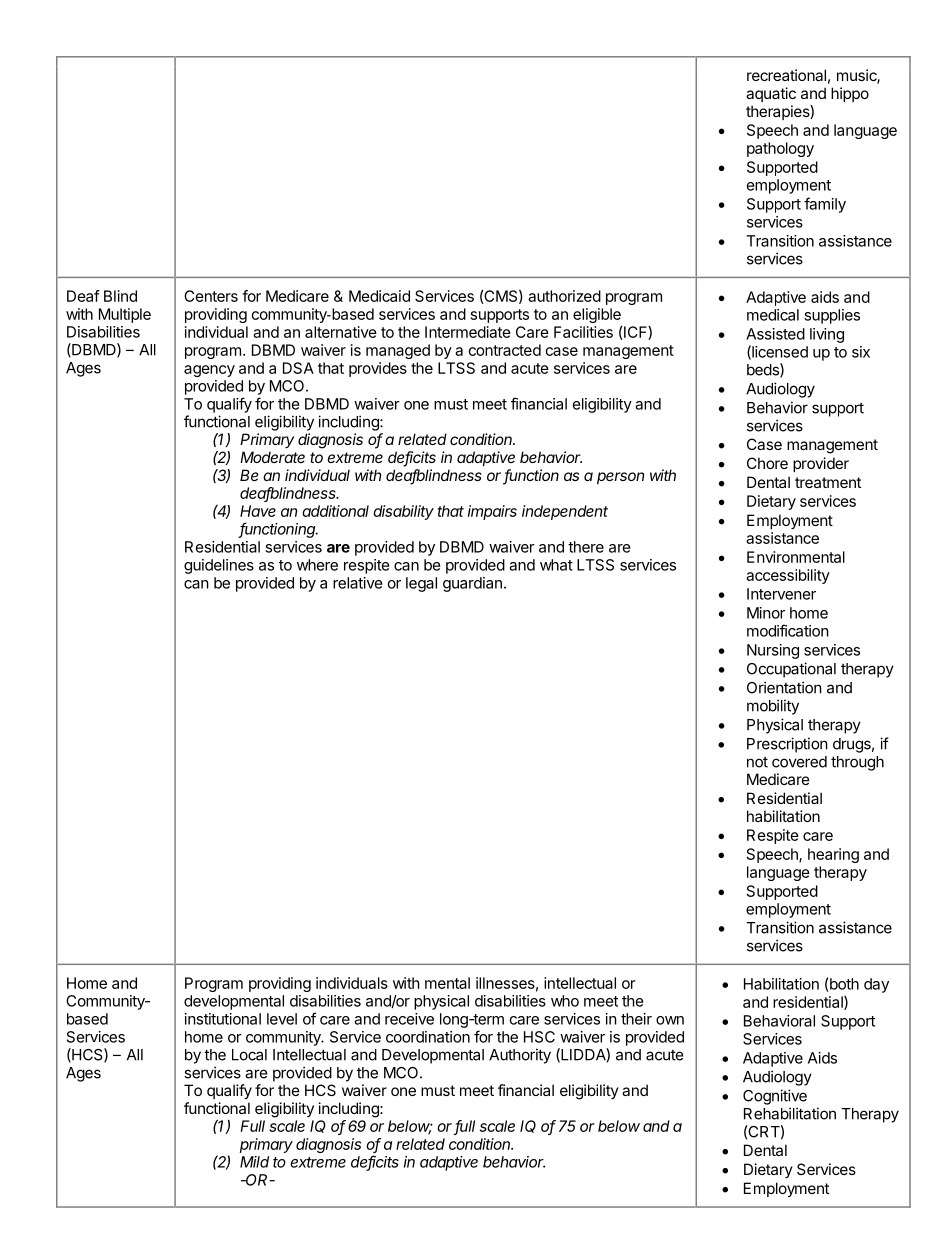 The width and height of the screenshot is (952, 1233). What do you see at coordinates (520, 1056) in the screenshot?
I see `Authority` at bounding box center [520, 1056].
